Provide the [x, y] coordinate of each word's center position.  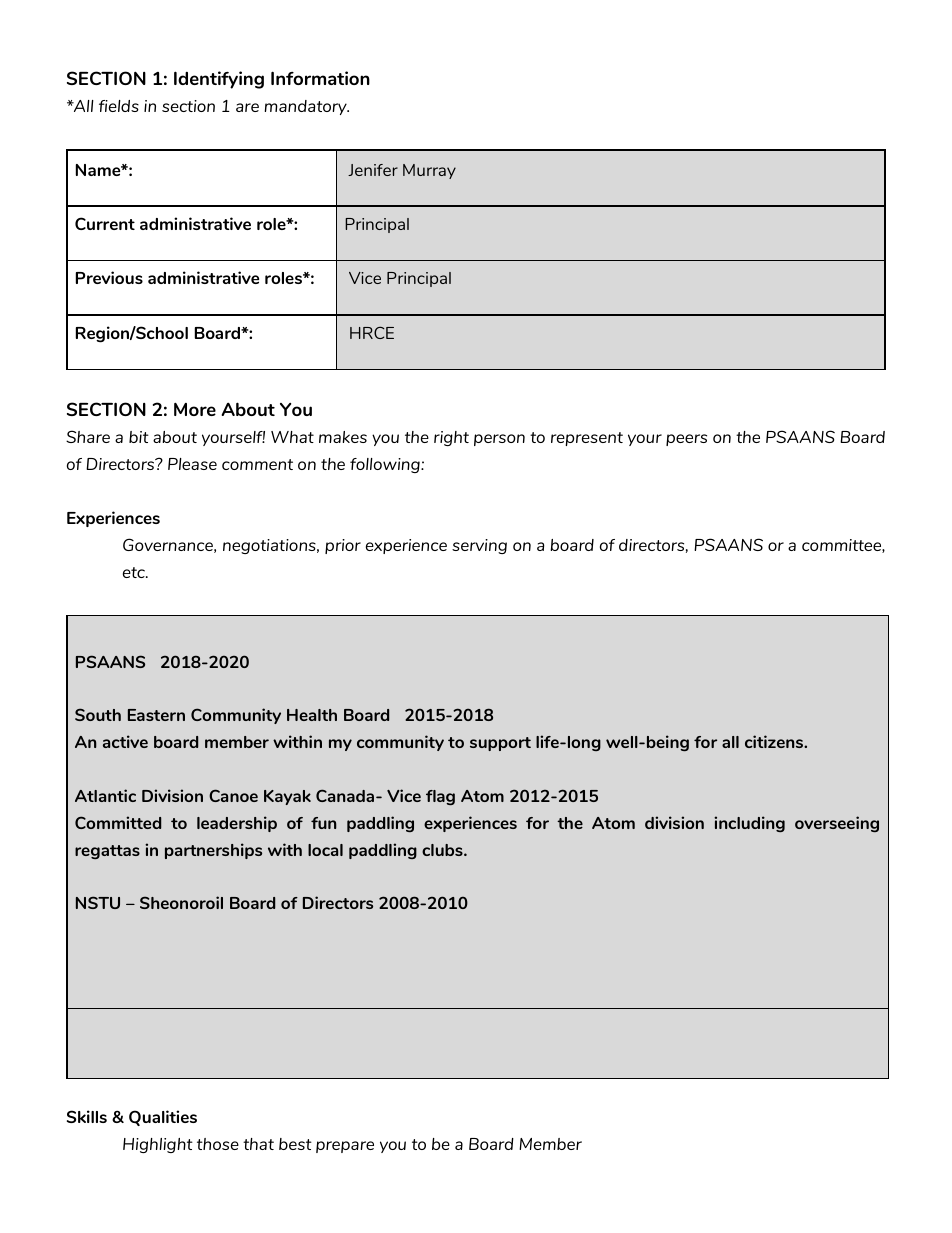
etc [135, 572]
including [749, 824]
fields [119, 106]
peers [686, 440]
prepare [345, 1147]
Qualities [163, 1118]
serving [479, 546]
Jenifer [373, 170]
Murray [429, 171]
